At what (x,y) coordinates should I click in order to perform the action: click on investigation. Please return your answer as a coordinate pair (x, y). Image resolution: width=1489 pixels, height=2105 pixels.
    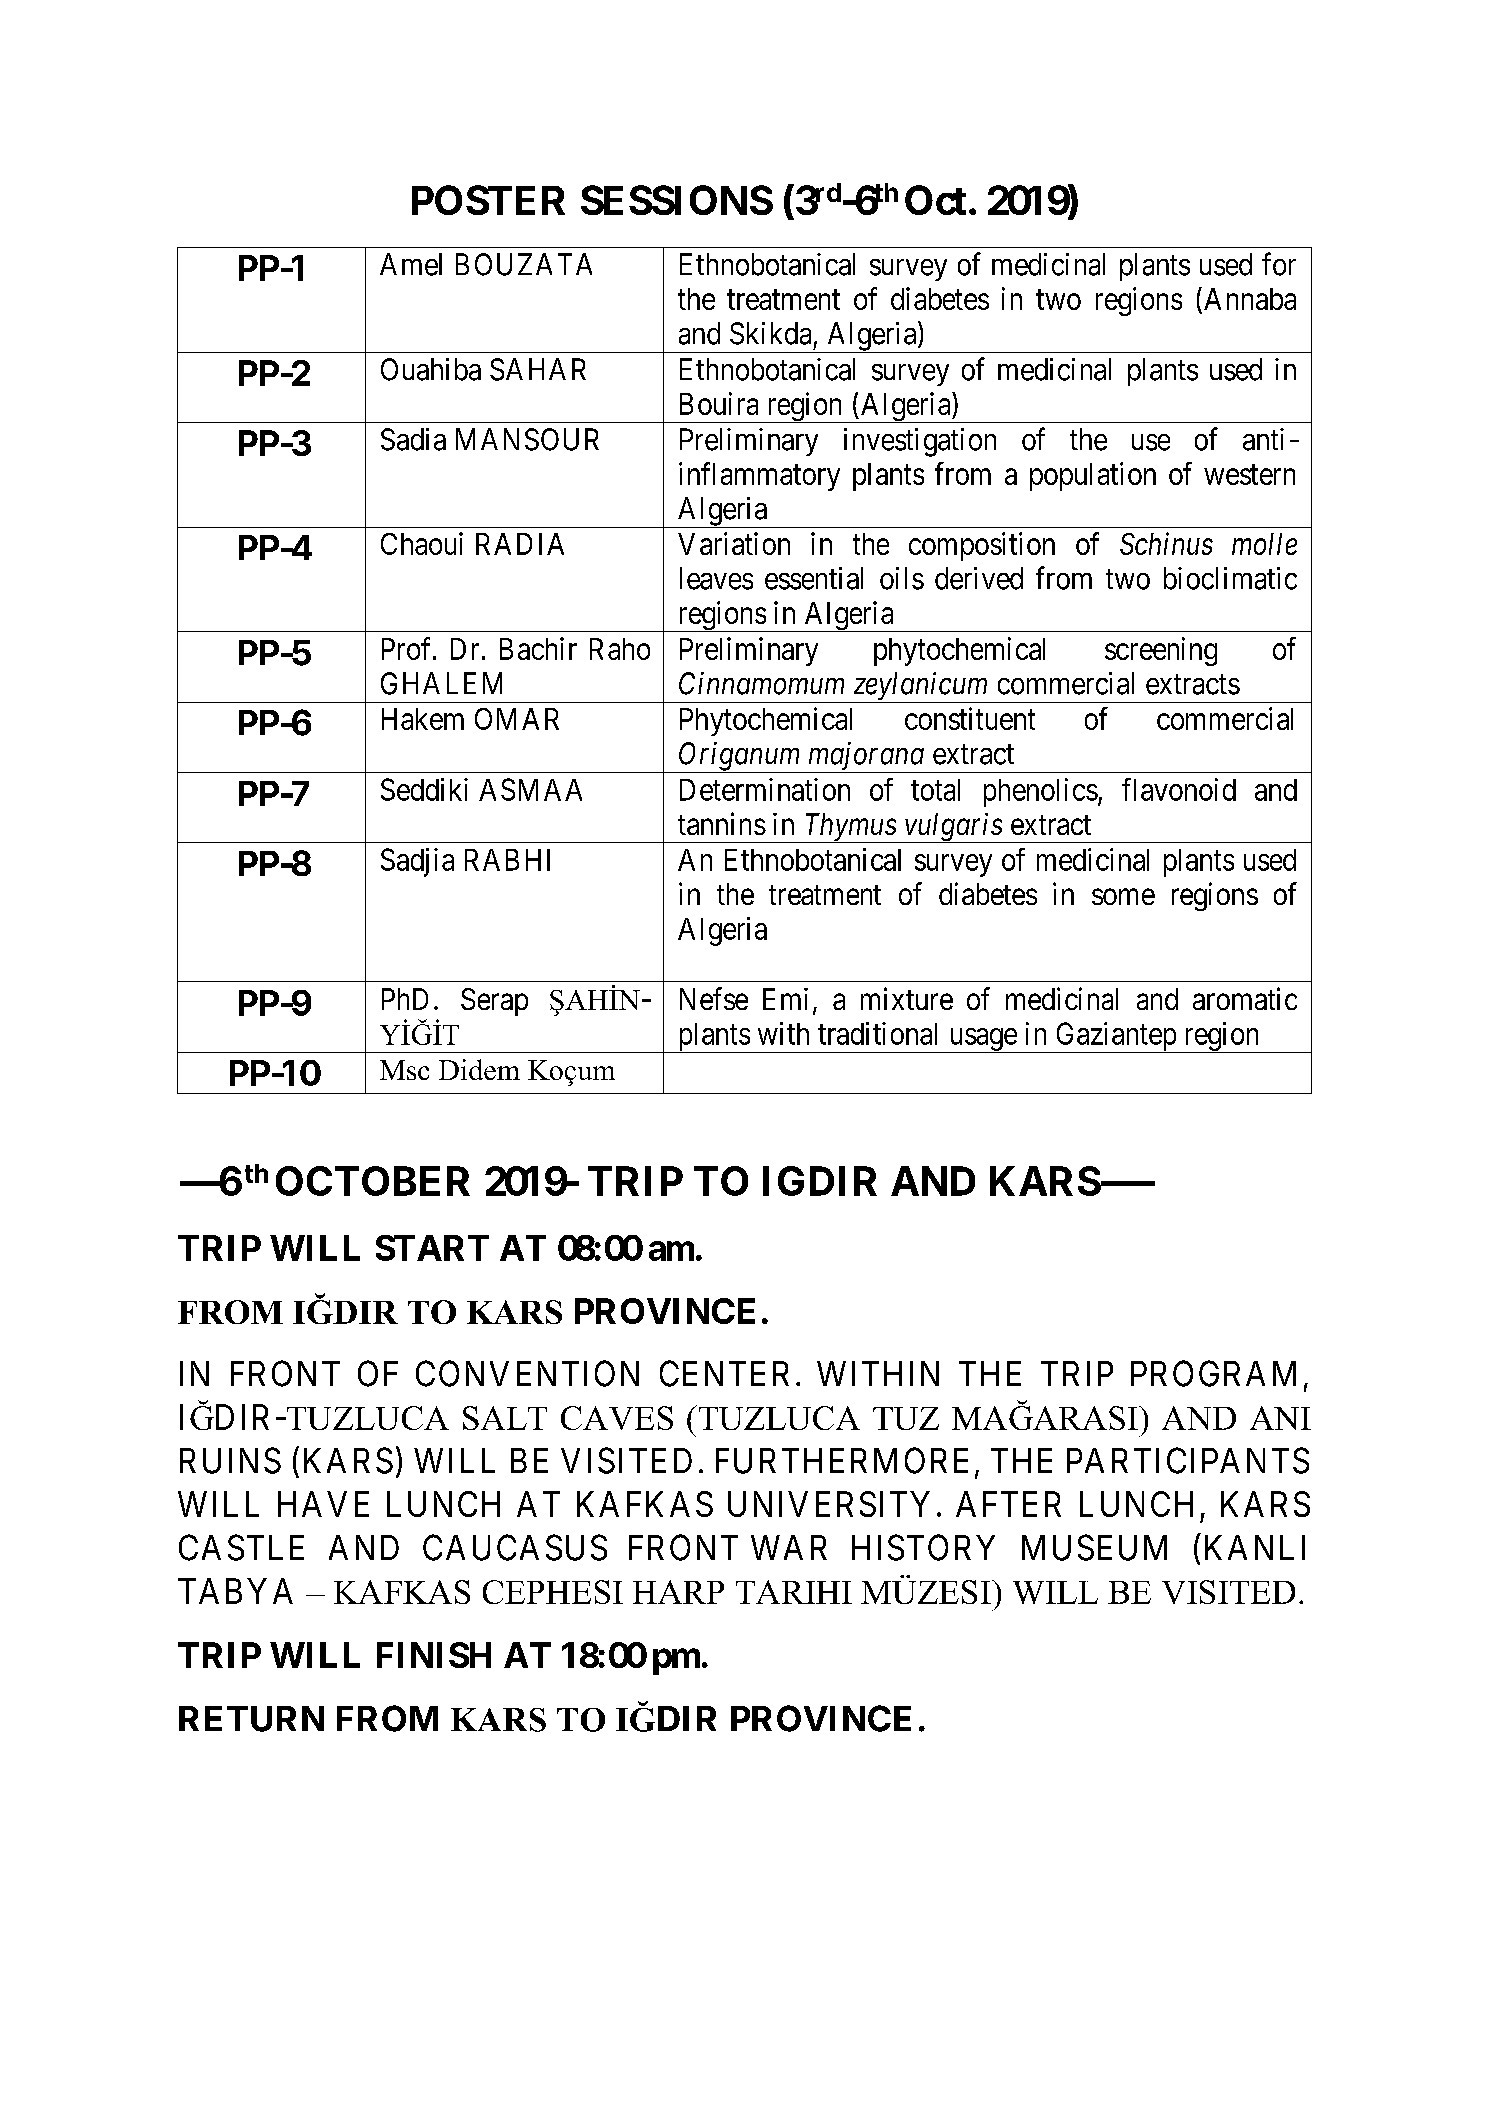
    Looking at the image, I should click on (920, 442).
